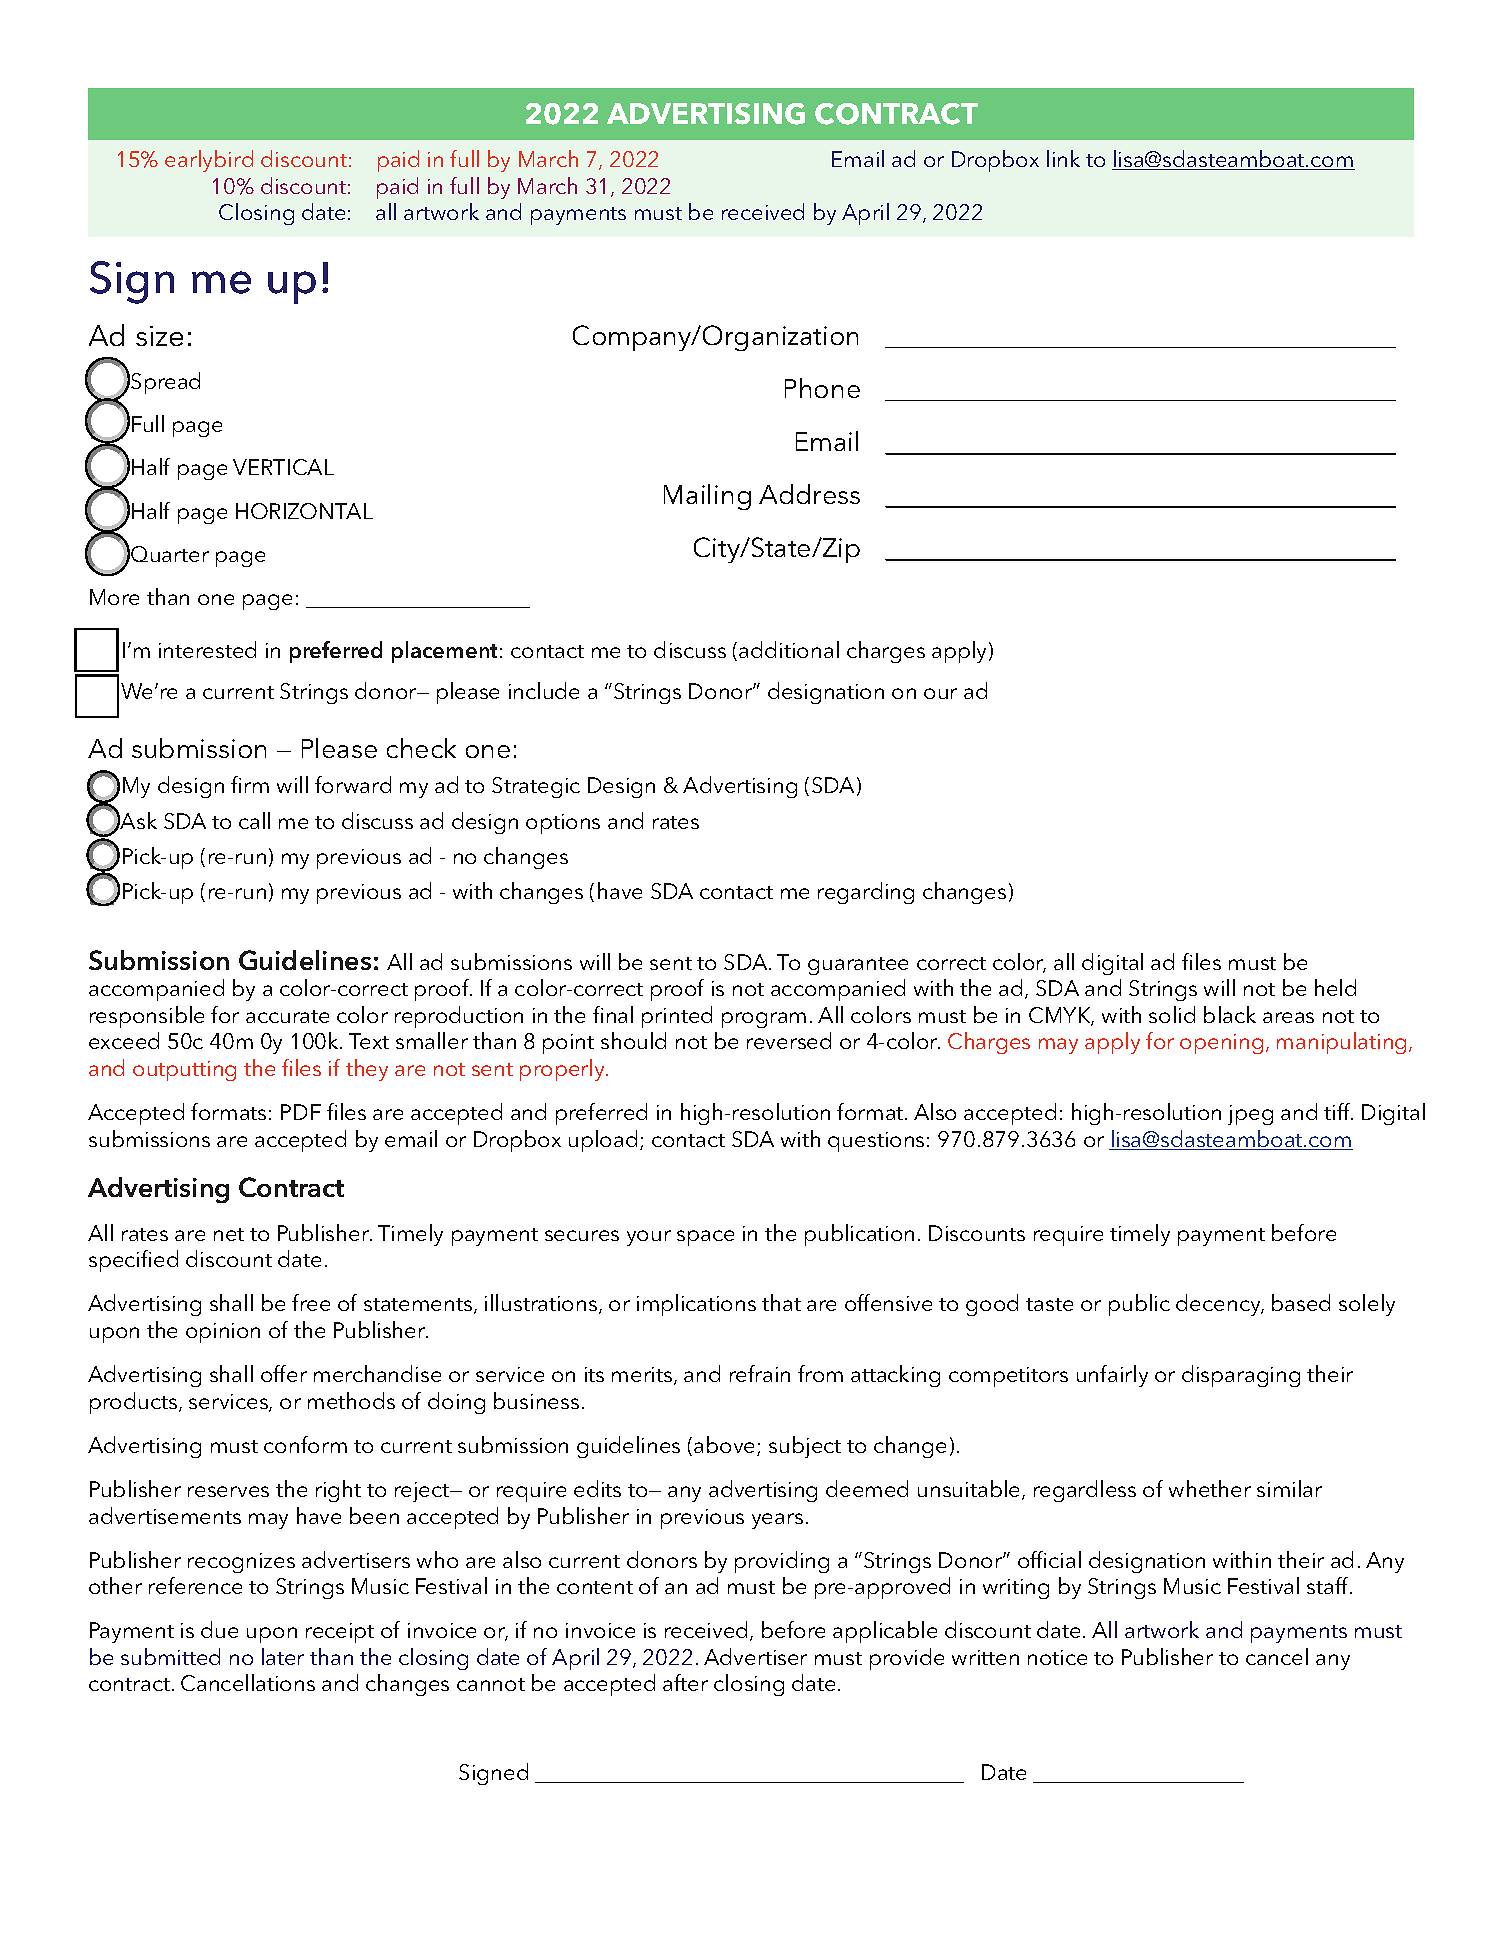 Image resolution: width=1502 pixels, height=1944 pixels. What do you see at coordinates (159, 336) in the screenshot?
I see `size` at bounding box center [159, 336].
